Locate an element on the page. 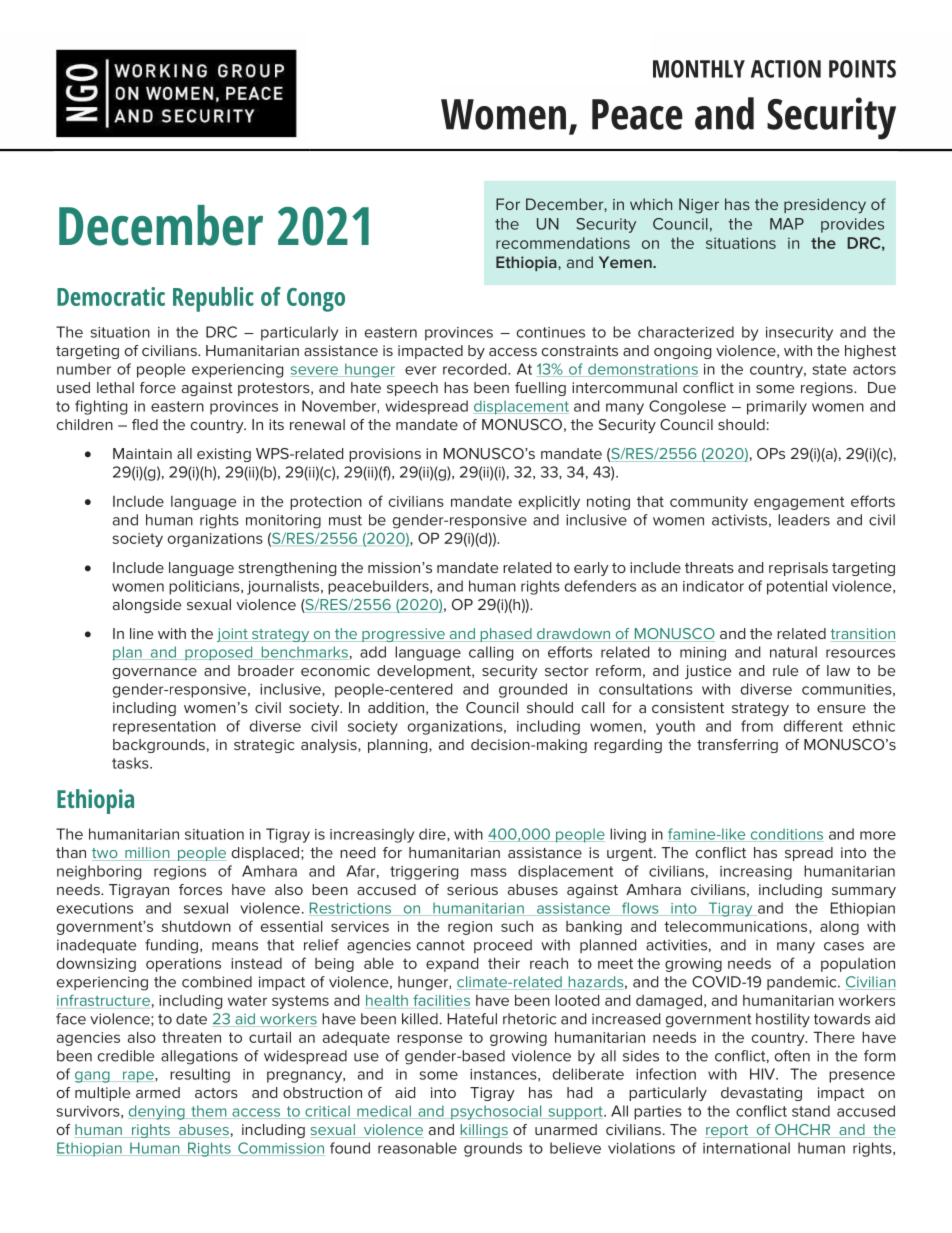 Image resolution: width=952 pixels, height=1233 pixels. tasks is located at coordinates (131, 763).
